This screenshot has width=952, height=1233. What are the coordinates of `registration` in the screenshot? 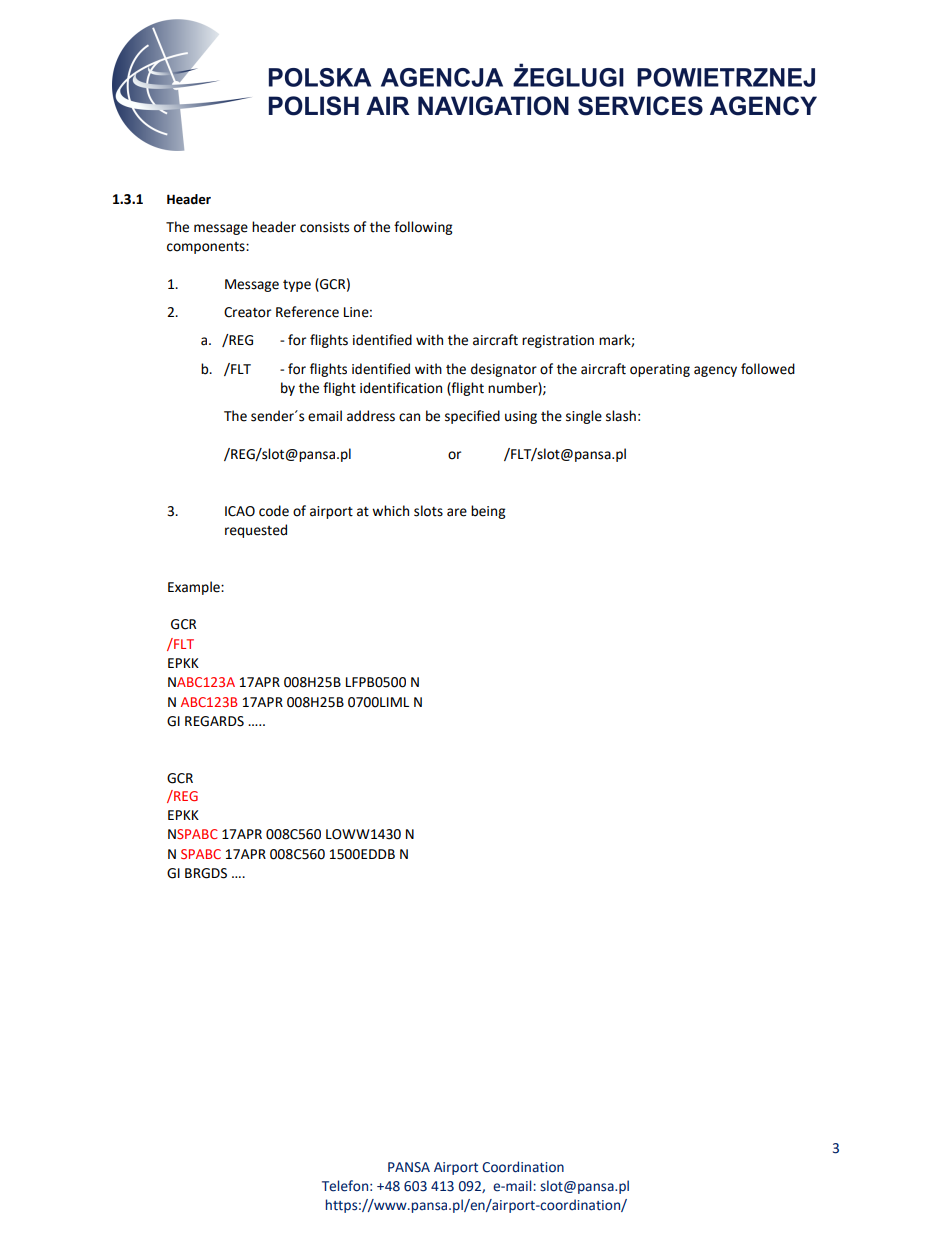 It's located at (558, 341).
